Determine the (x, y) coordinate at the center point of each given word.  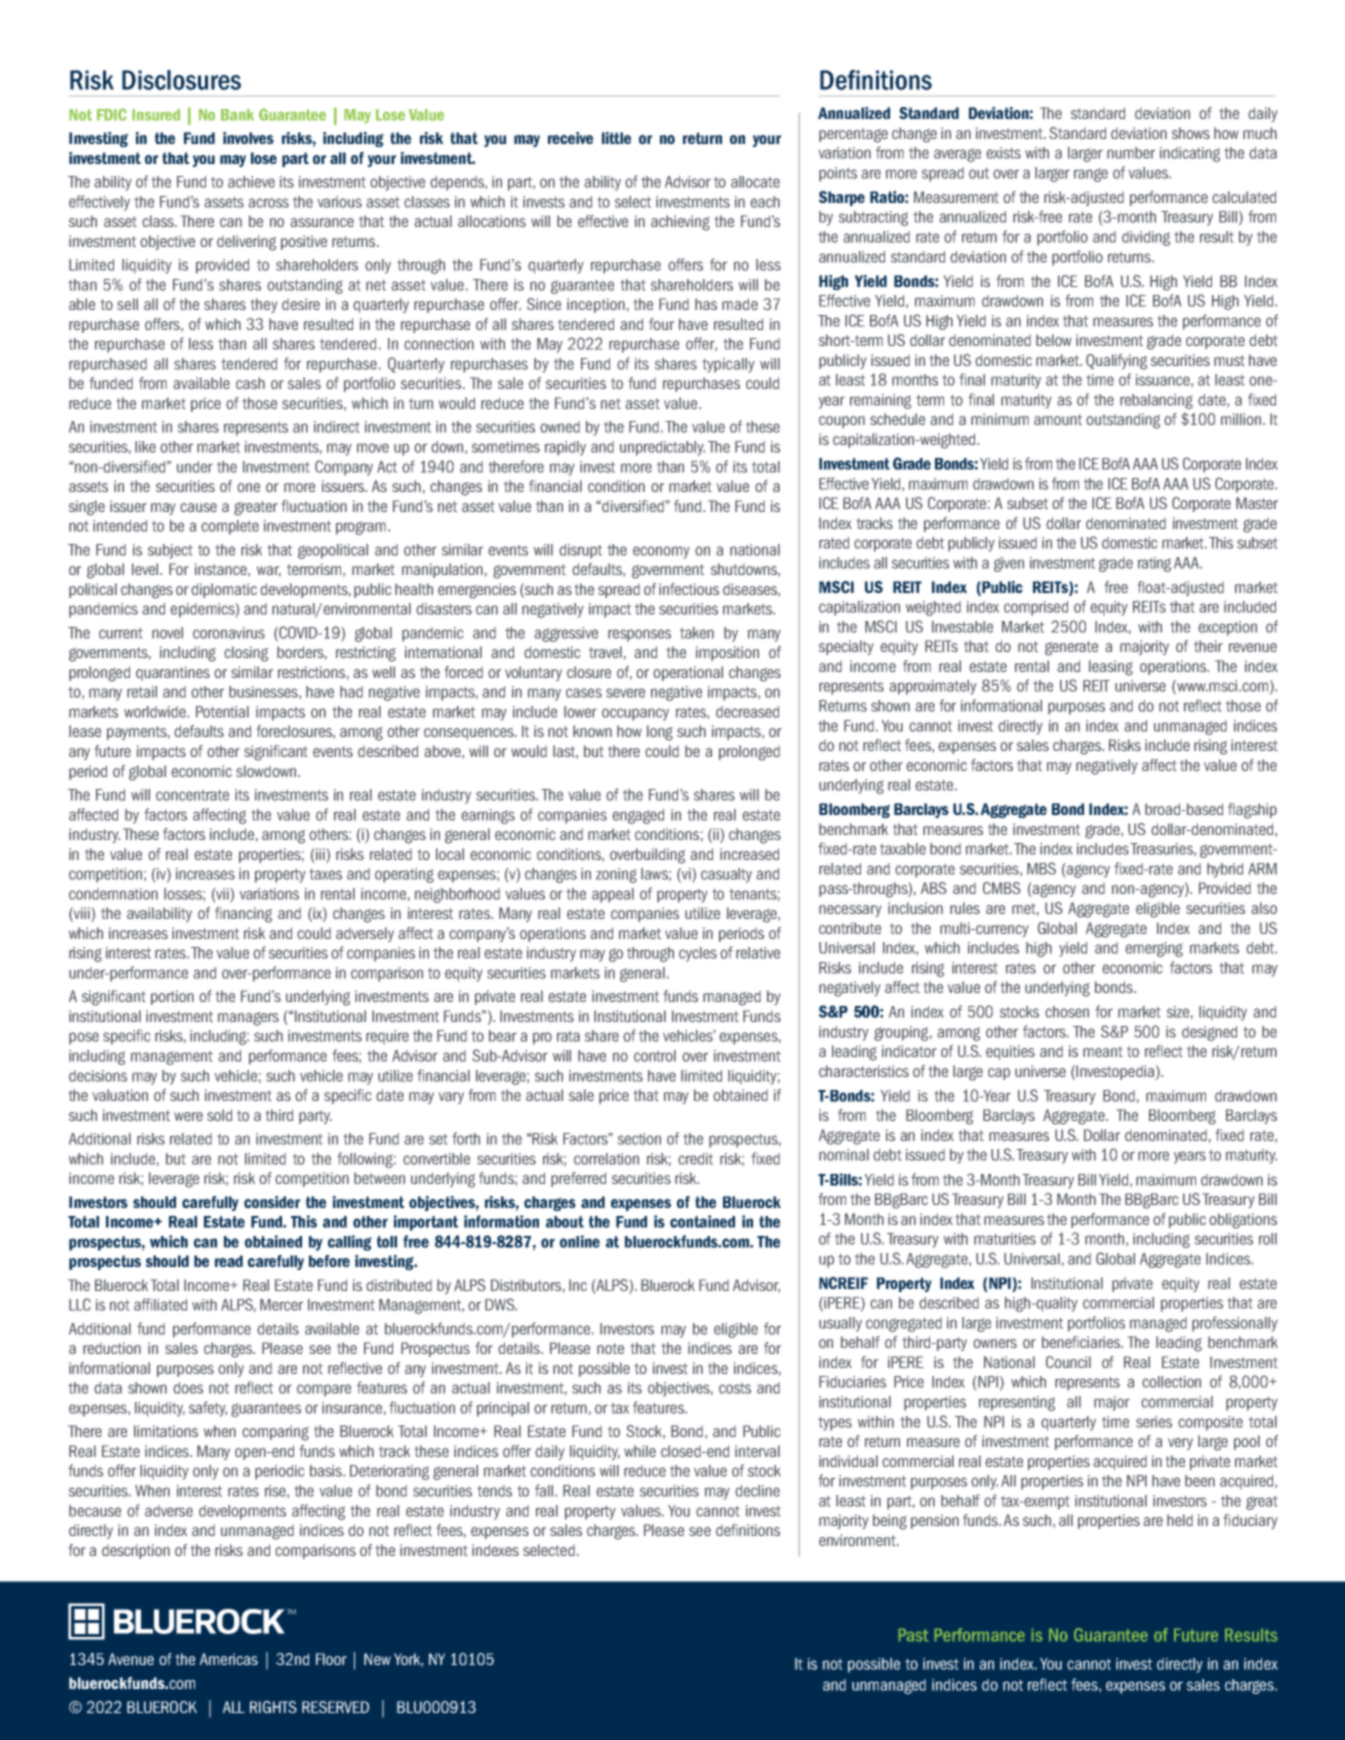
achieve (251, 182)
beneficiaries (1082, 1342)
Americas (229, 1659)
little (616, 138)
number (1131, 153)
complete (230, 527)
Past (913, 1635)
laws (655, 874)
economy (661, 552)
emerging (1154, 949)
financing (243, 915)
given (1009, 564)
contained (702, 1221)
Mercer (281, 1305)
